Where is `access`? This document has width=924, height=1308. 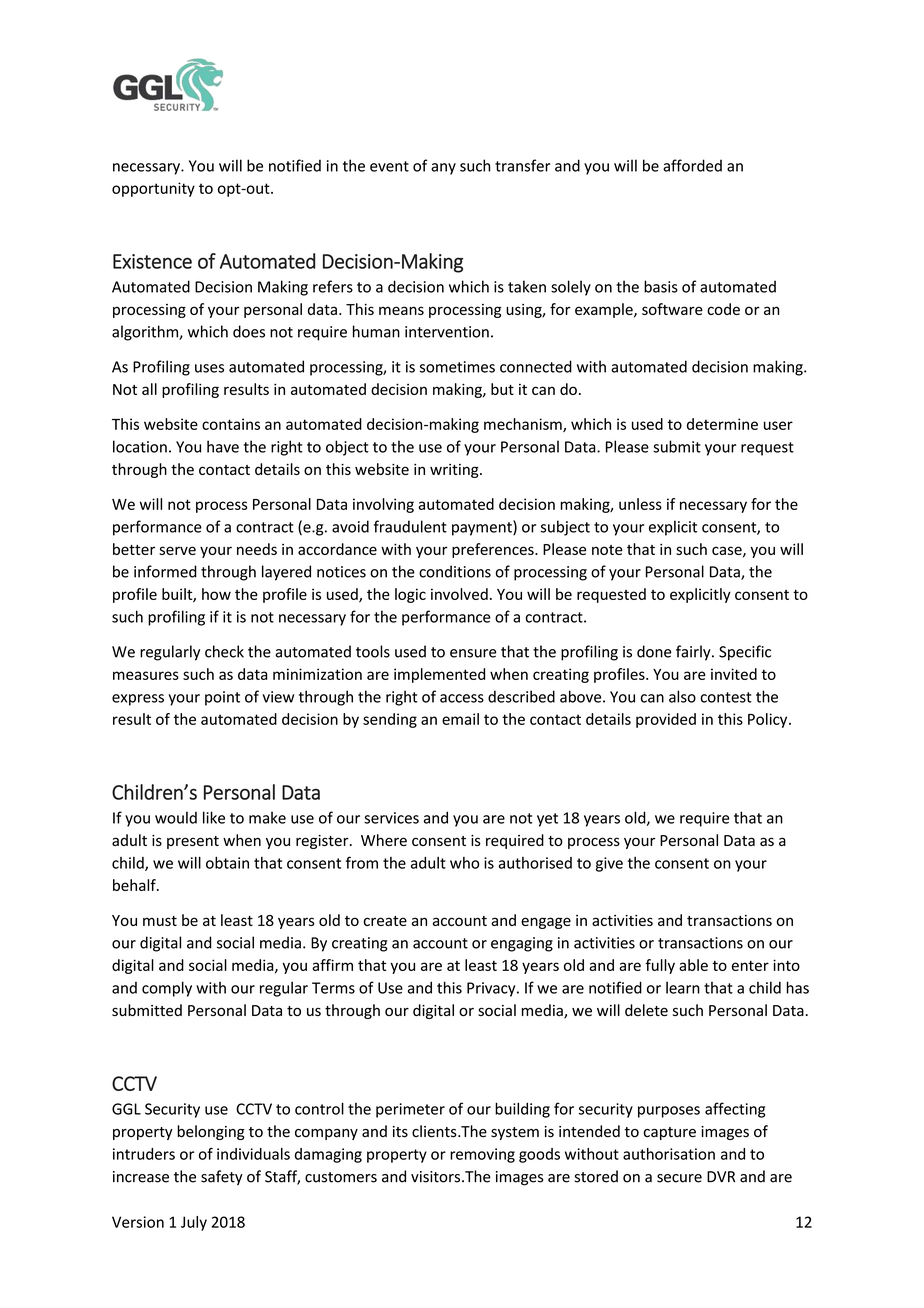
access is located at coordinates (462, 698).
